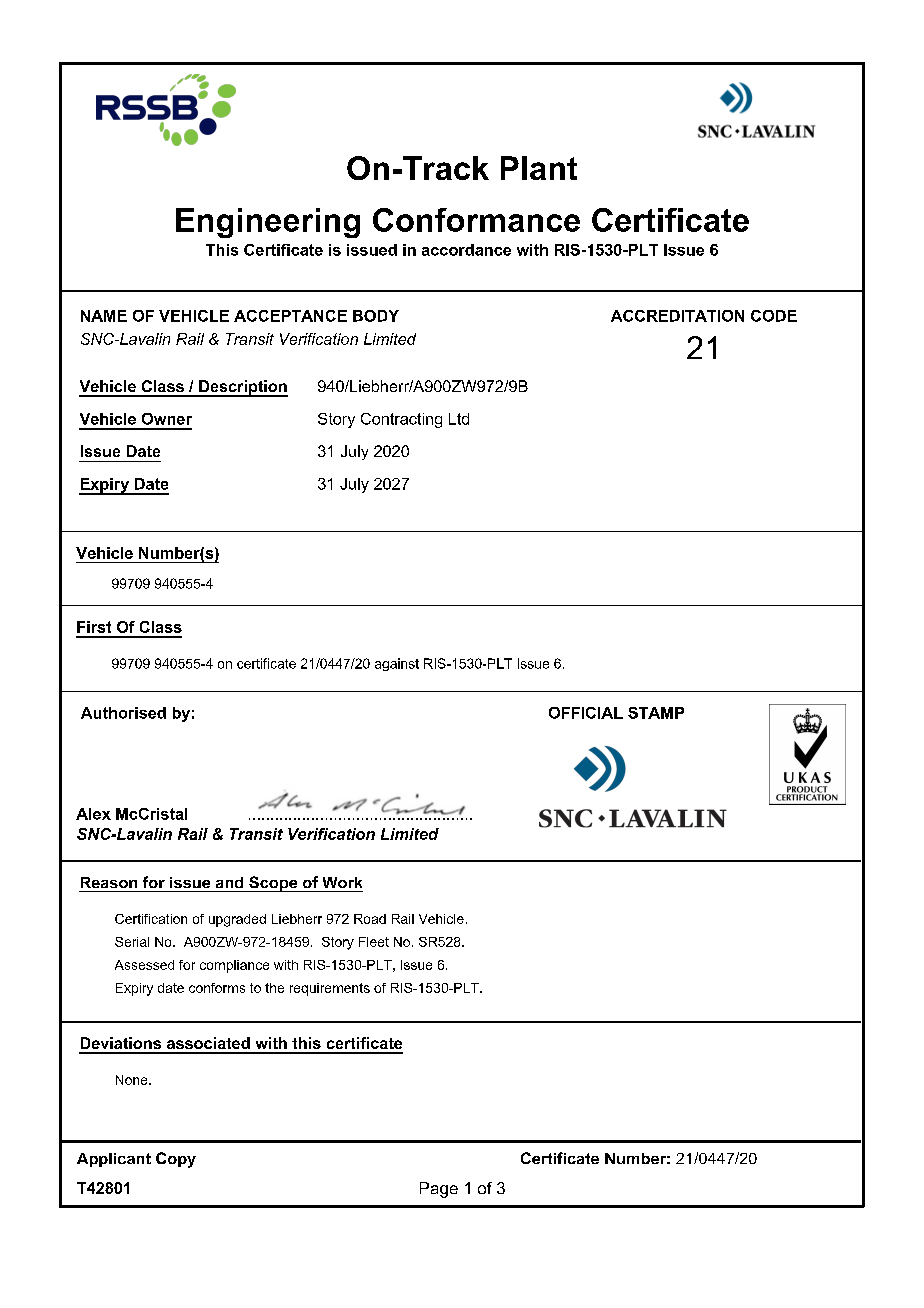  What do you see at coordinates (268, 223) in the page?
I see `Engineering` at bounding box center [268, 223].
